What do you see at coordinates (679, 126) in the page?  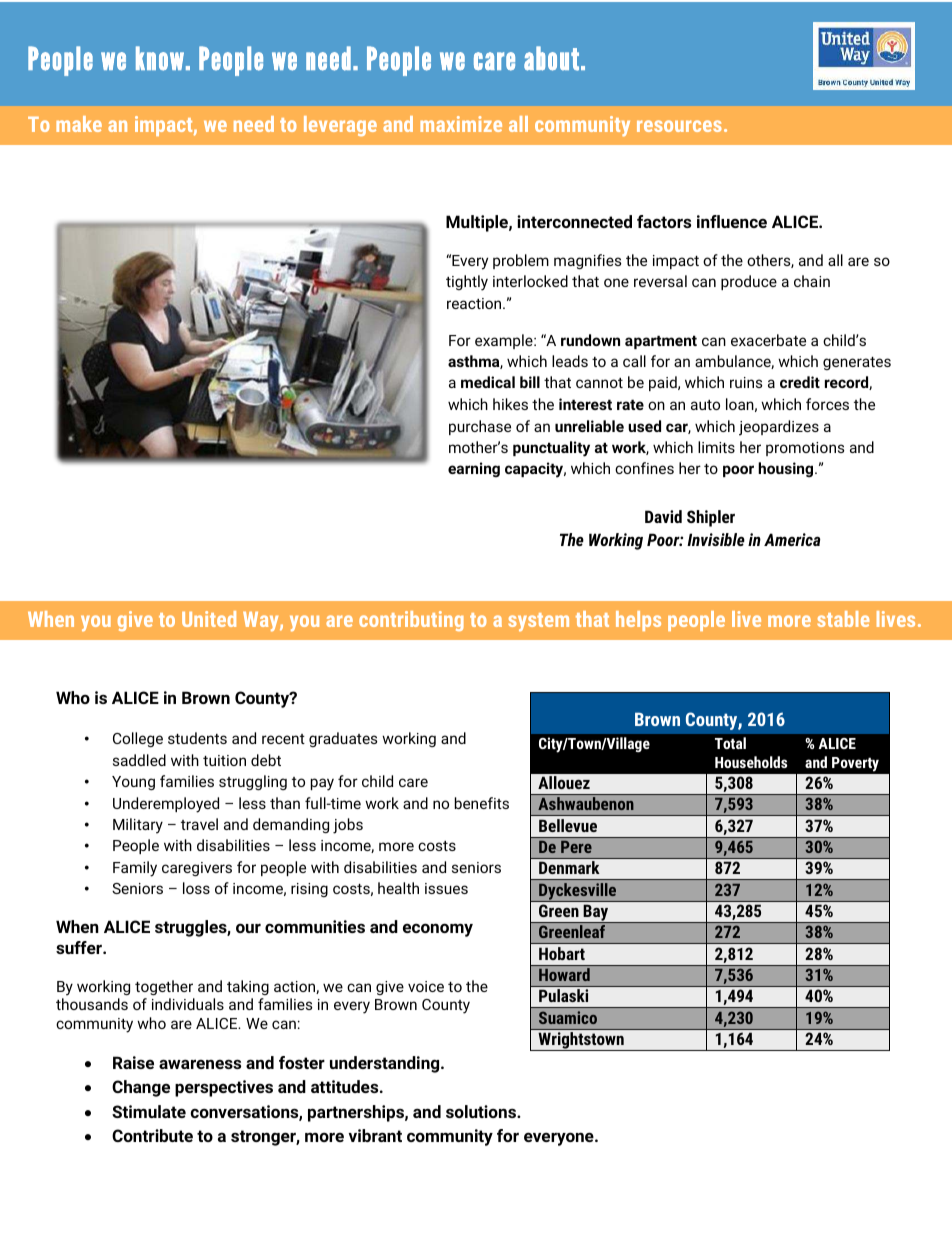 I see `resources` at bounding box center [679, 126].
